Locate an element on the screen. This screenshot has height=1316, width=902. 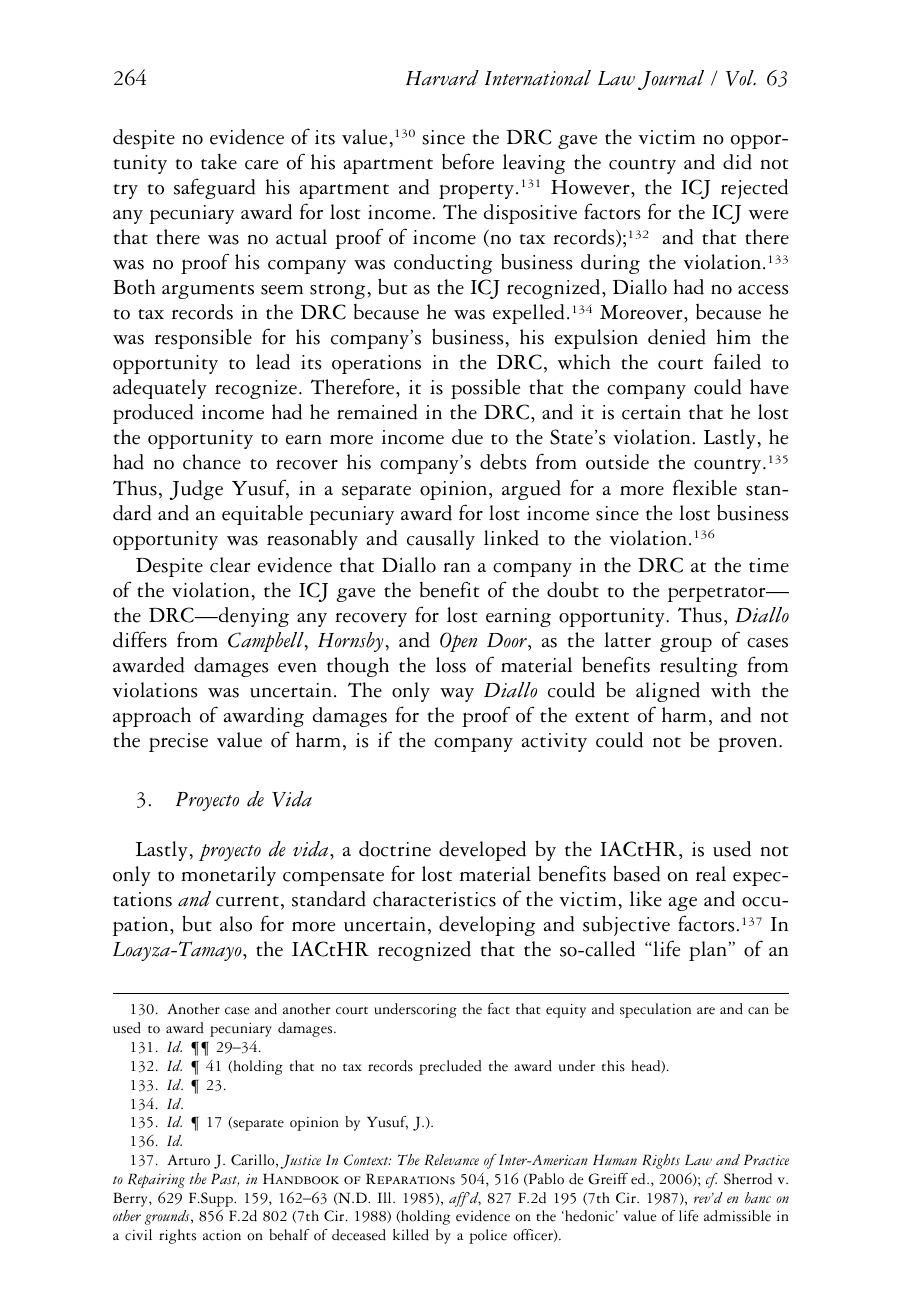
developing is located at coordinates (487, 926).
